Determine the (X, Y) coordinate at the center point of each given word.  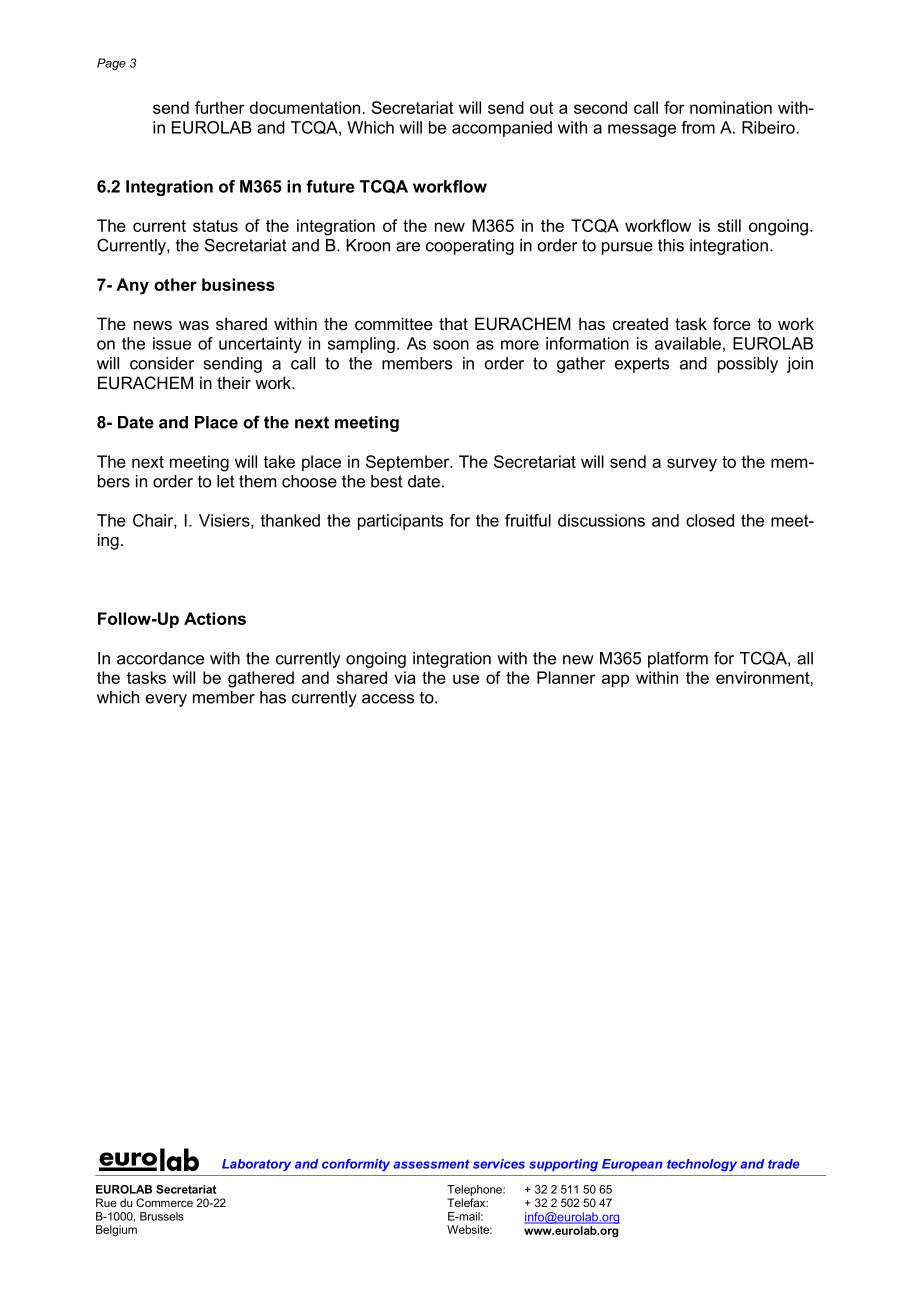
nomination (731, 107)
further (220, 107)
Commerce (164, 1202)
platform (678, 659)
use (466, 679)
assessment (431, 1164)
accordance (160, 658)
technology (702, 1165)
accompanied (502, 129)
